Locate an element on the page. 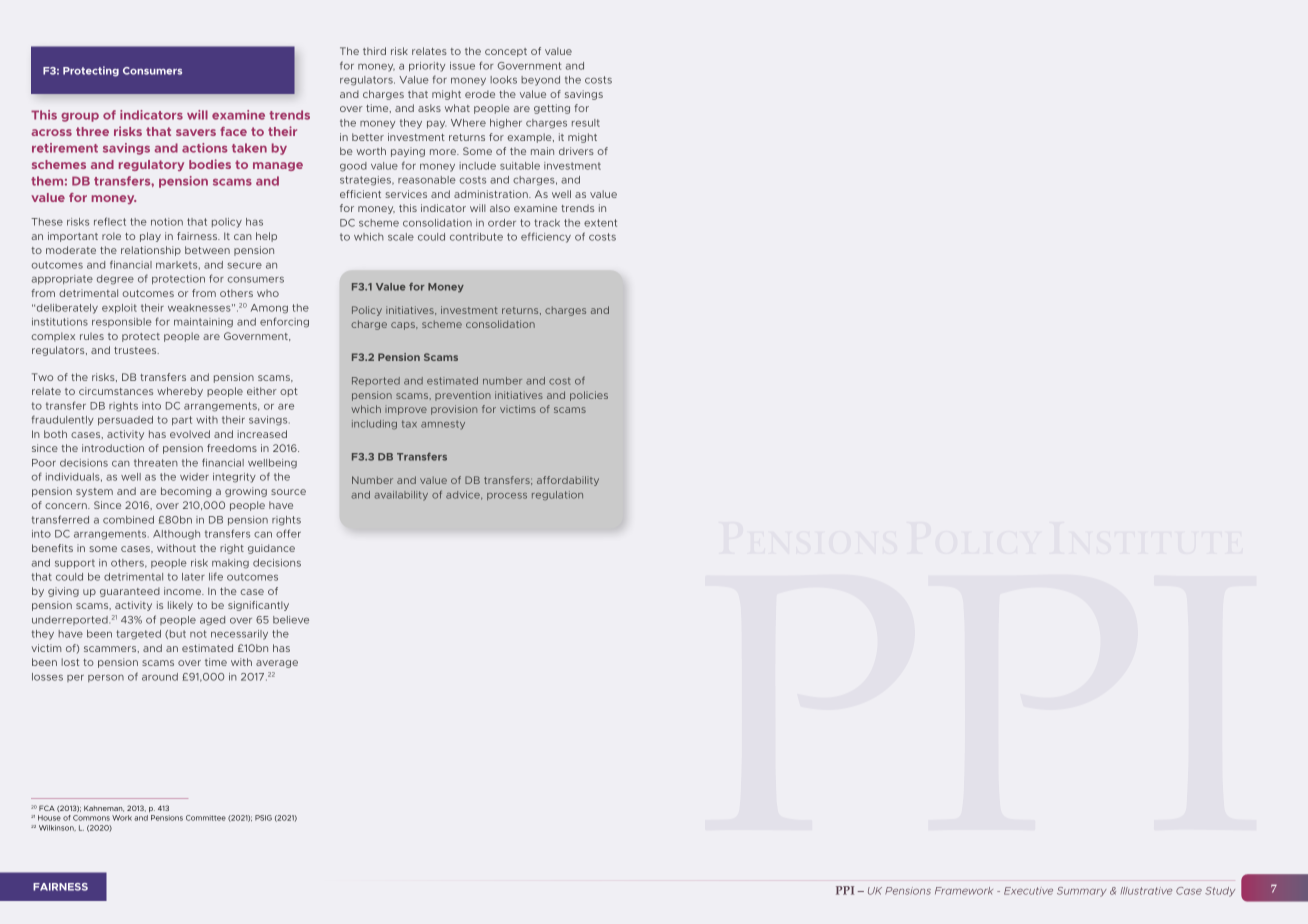  regulation is located at coordinates (557, 495).
